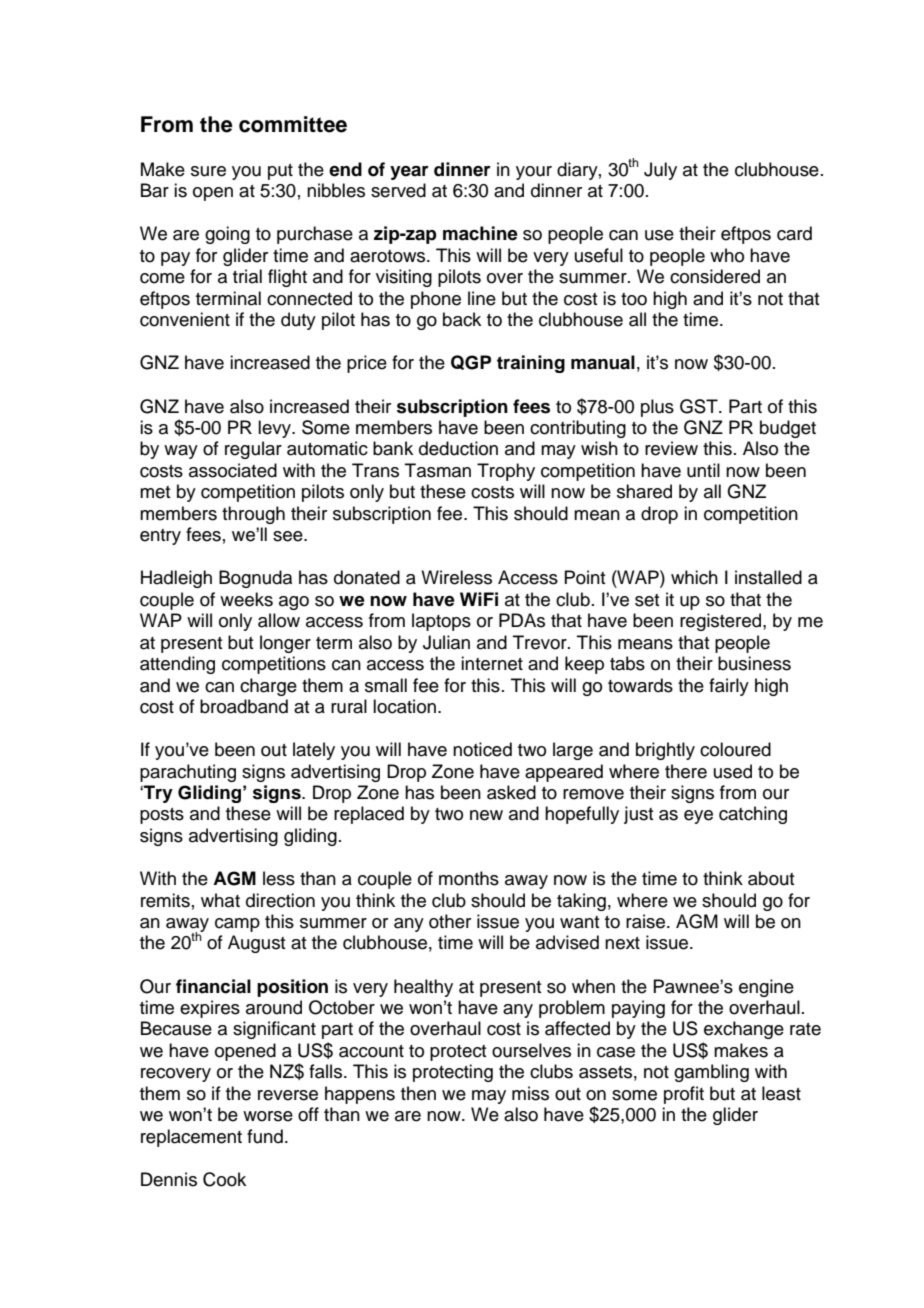 Image resolution: width=924 pixels, height=1308 pixels. What do you see at coordinates (534, 173) in the screenshot?
I see `your` at bounding box center [534, 173].
